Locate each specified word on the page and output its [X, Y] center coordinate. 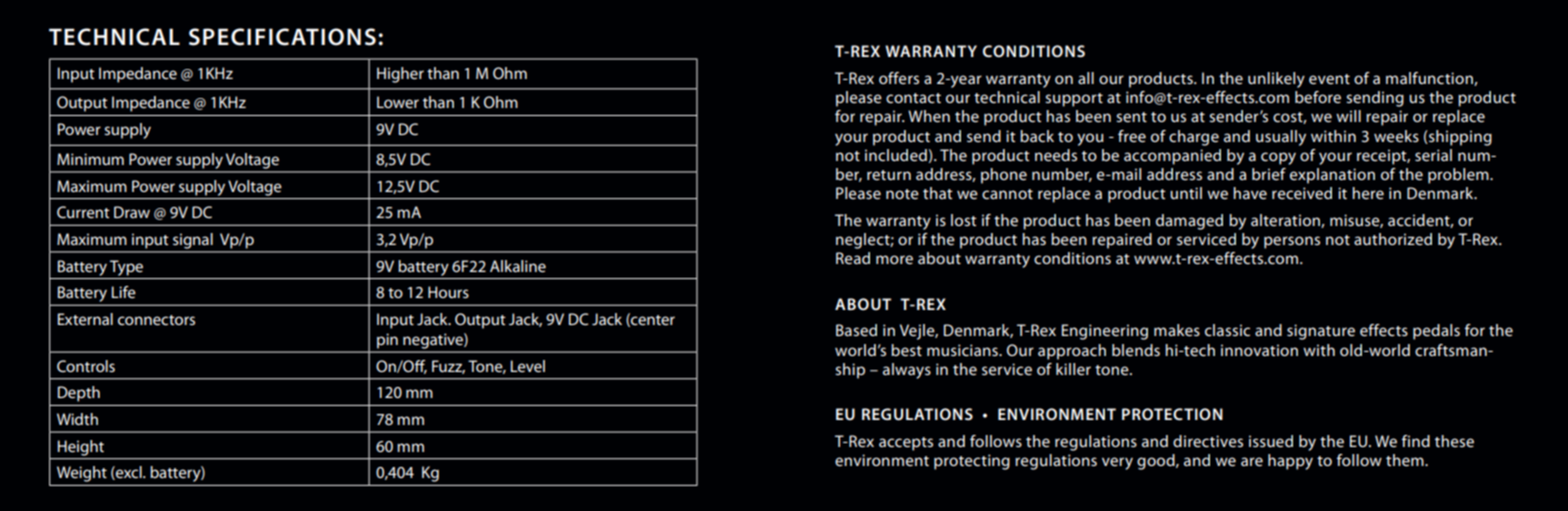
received [1302, 193]
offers [899, 78]
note [902, 194]
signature [1321, 332]
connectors [156, 320]
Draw [132, 212]
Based [856, 330]
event [1329, 79]
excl [129, 473]
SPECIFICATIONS [282, 37]
